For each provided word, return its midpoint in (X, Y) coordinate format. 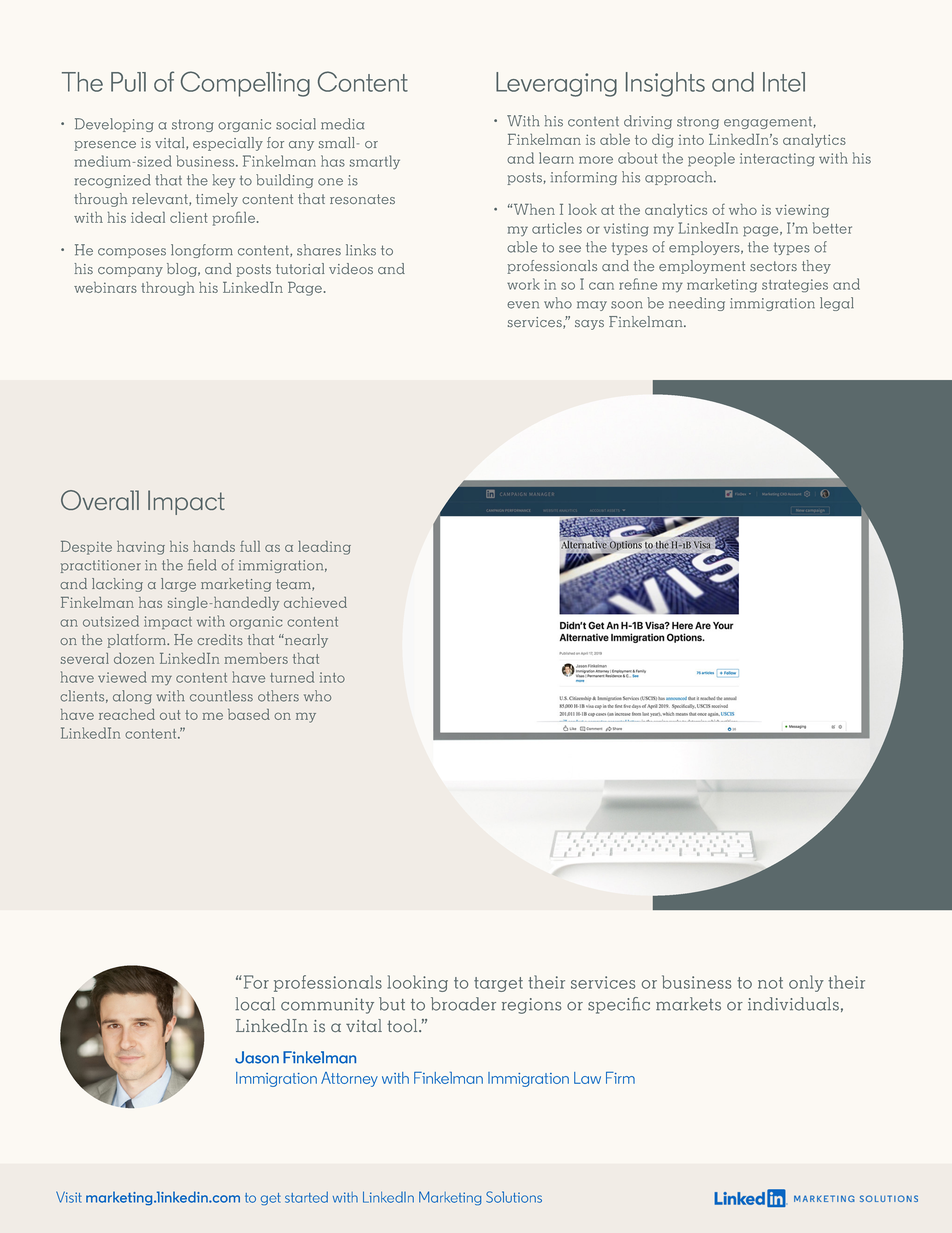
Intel (784, 82)
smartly (375, 162)
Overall (100, 500)
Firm (620, 1078)
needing (697, 304)
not (770, 983)
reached (127, 714)
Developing (114, 125)
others (278, 696)
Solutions (514, 1197)
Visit (69, 1197)
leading (324, 548)
